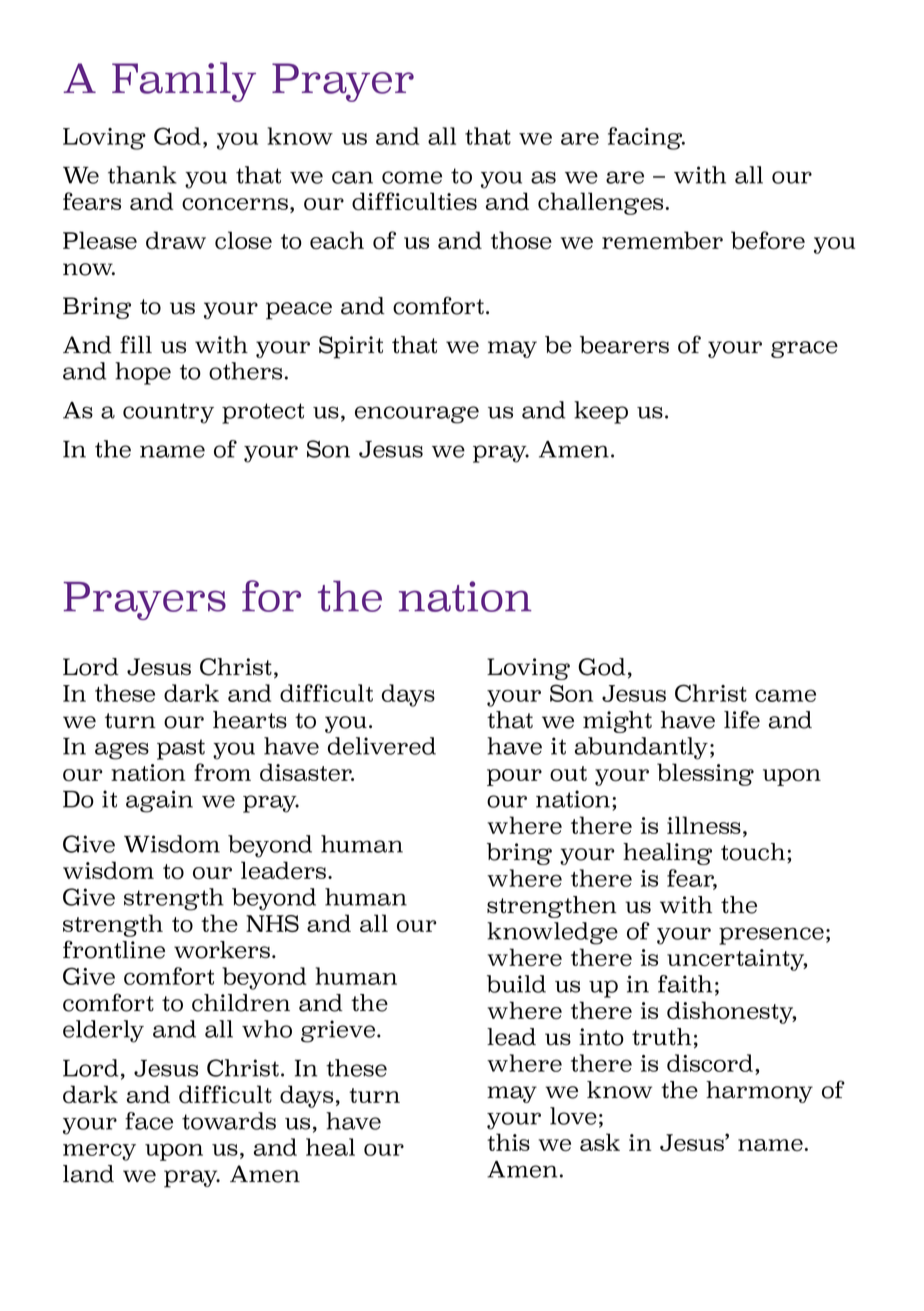  What do you see at coordinates (514, 777) in the screenshot?
I see `pour` at bounding box center [514, 777].
